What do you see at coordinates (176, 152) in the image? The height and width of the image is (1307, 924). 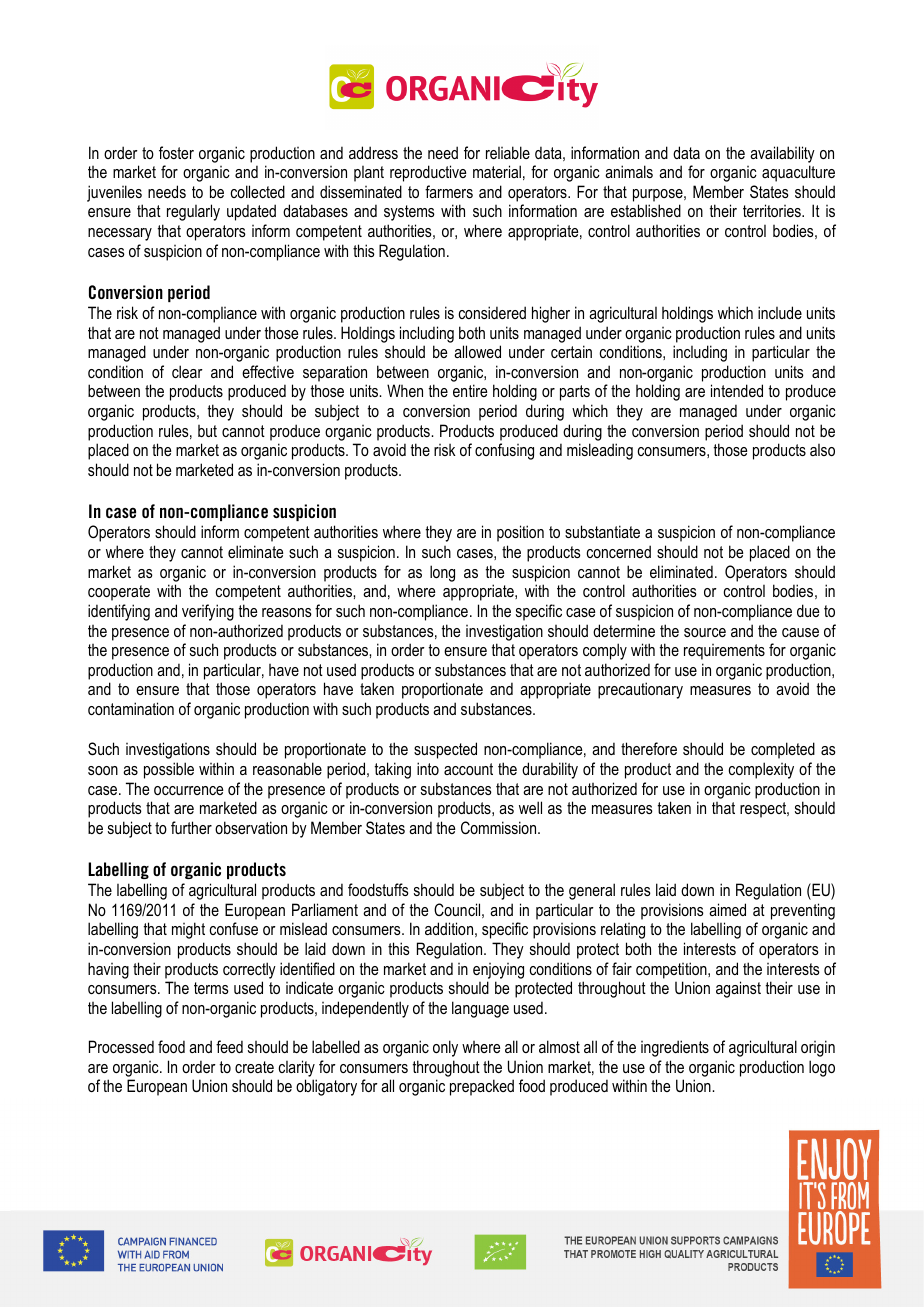 I see `foster` at bounding box center [176, 152].
